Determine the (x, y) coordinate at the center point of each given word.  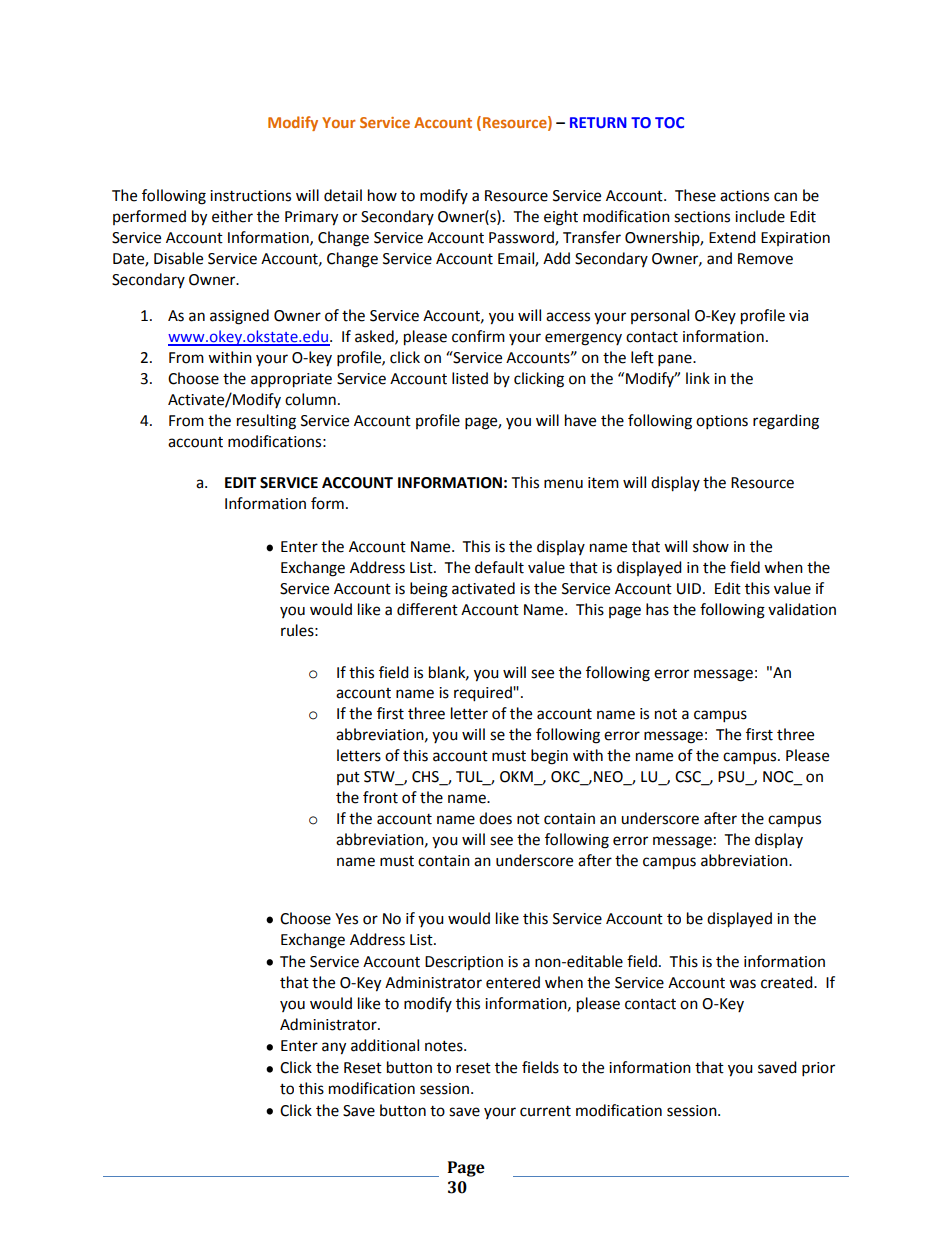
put (348, 778)
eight (561, 218)
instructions (250, 196)
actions (744, 196)
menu (563, 484)
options (722, 422)
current (545, 1111)
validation (802, 609)
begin (549, 757)
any (334, 1048)
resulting (266, 422)
